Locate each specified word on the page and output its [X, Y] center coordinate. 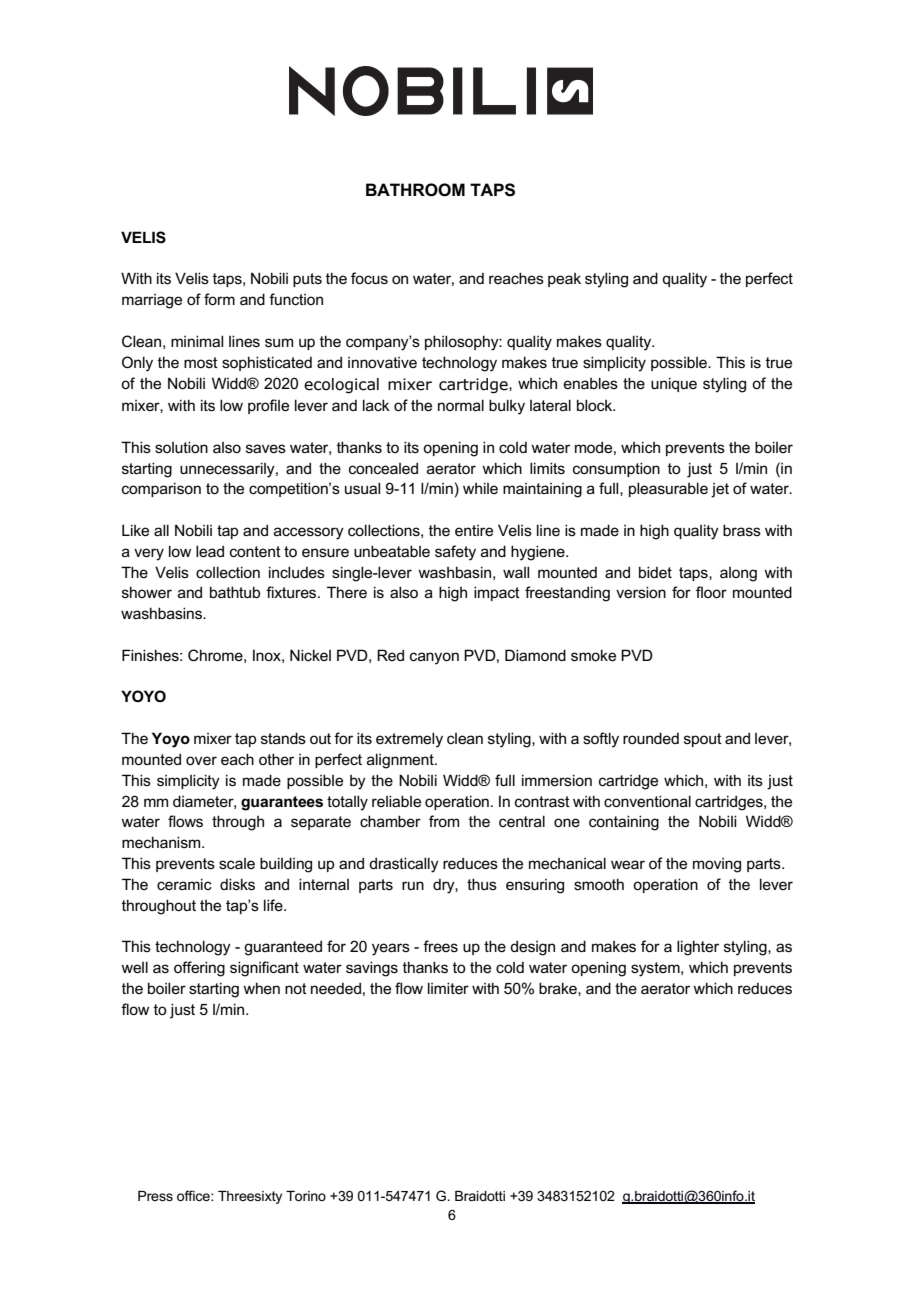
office [194, 1195]
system [656, 969]
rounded [651, 738]
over [201, 760]
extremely [409, 740]
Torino [306, 1196]
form [219, 299]
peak [564, 280]
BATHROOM [415, 190]
